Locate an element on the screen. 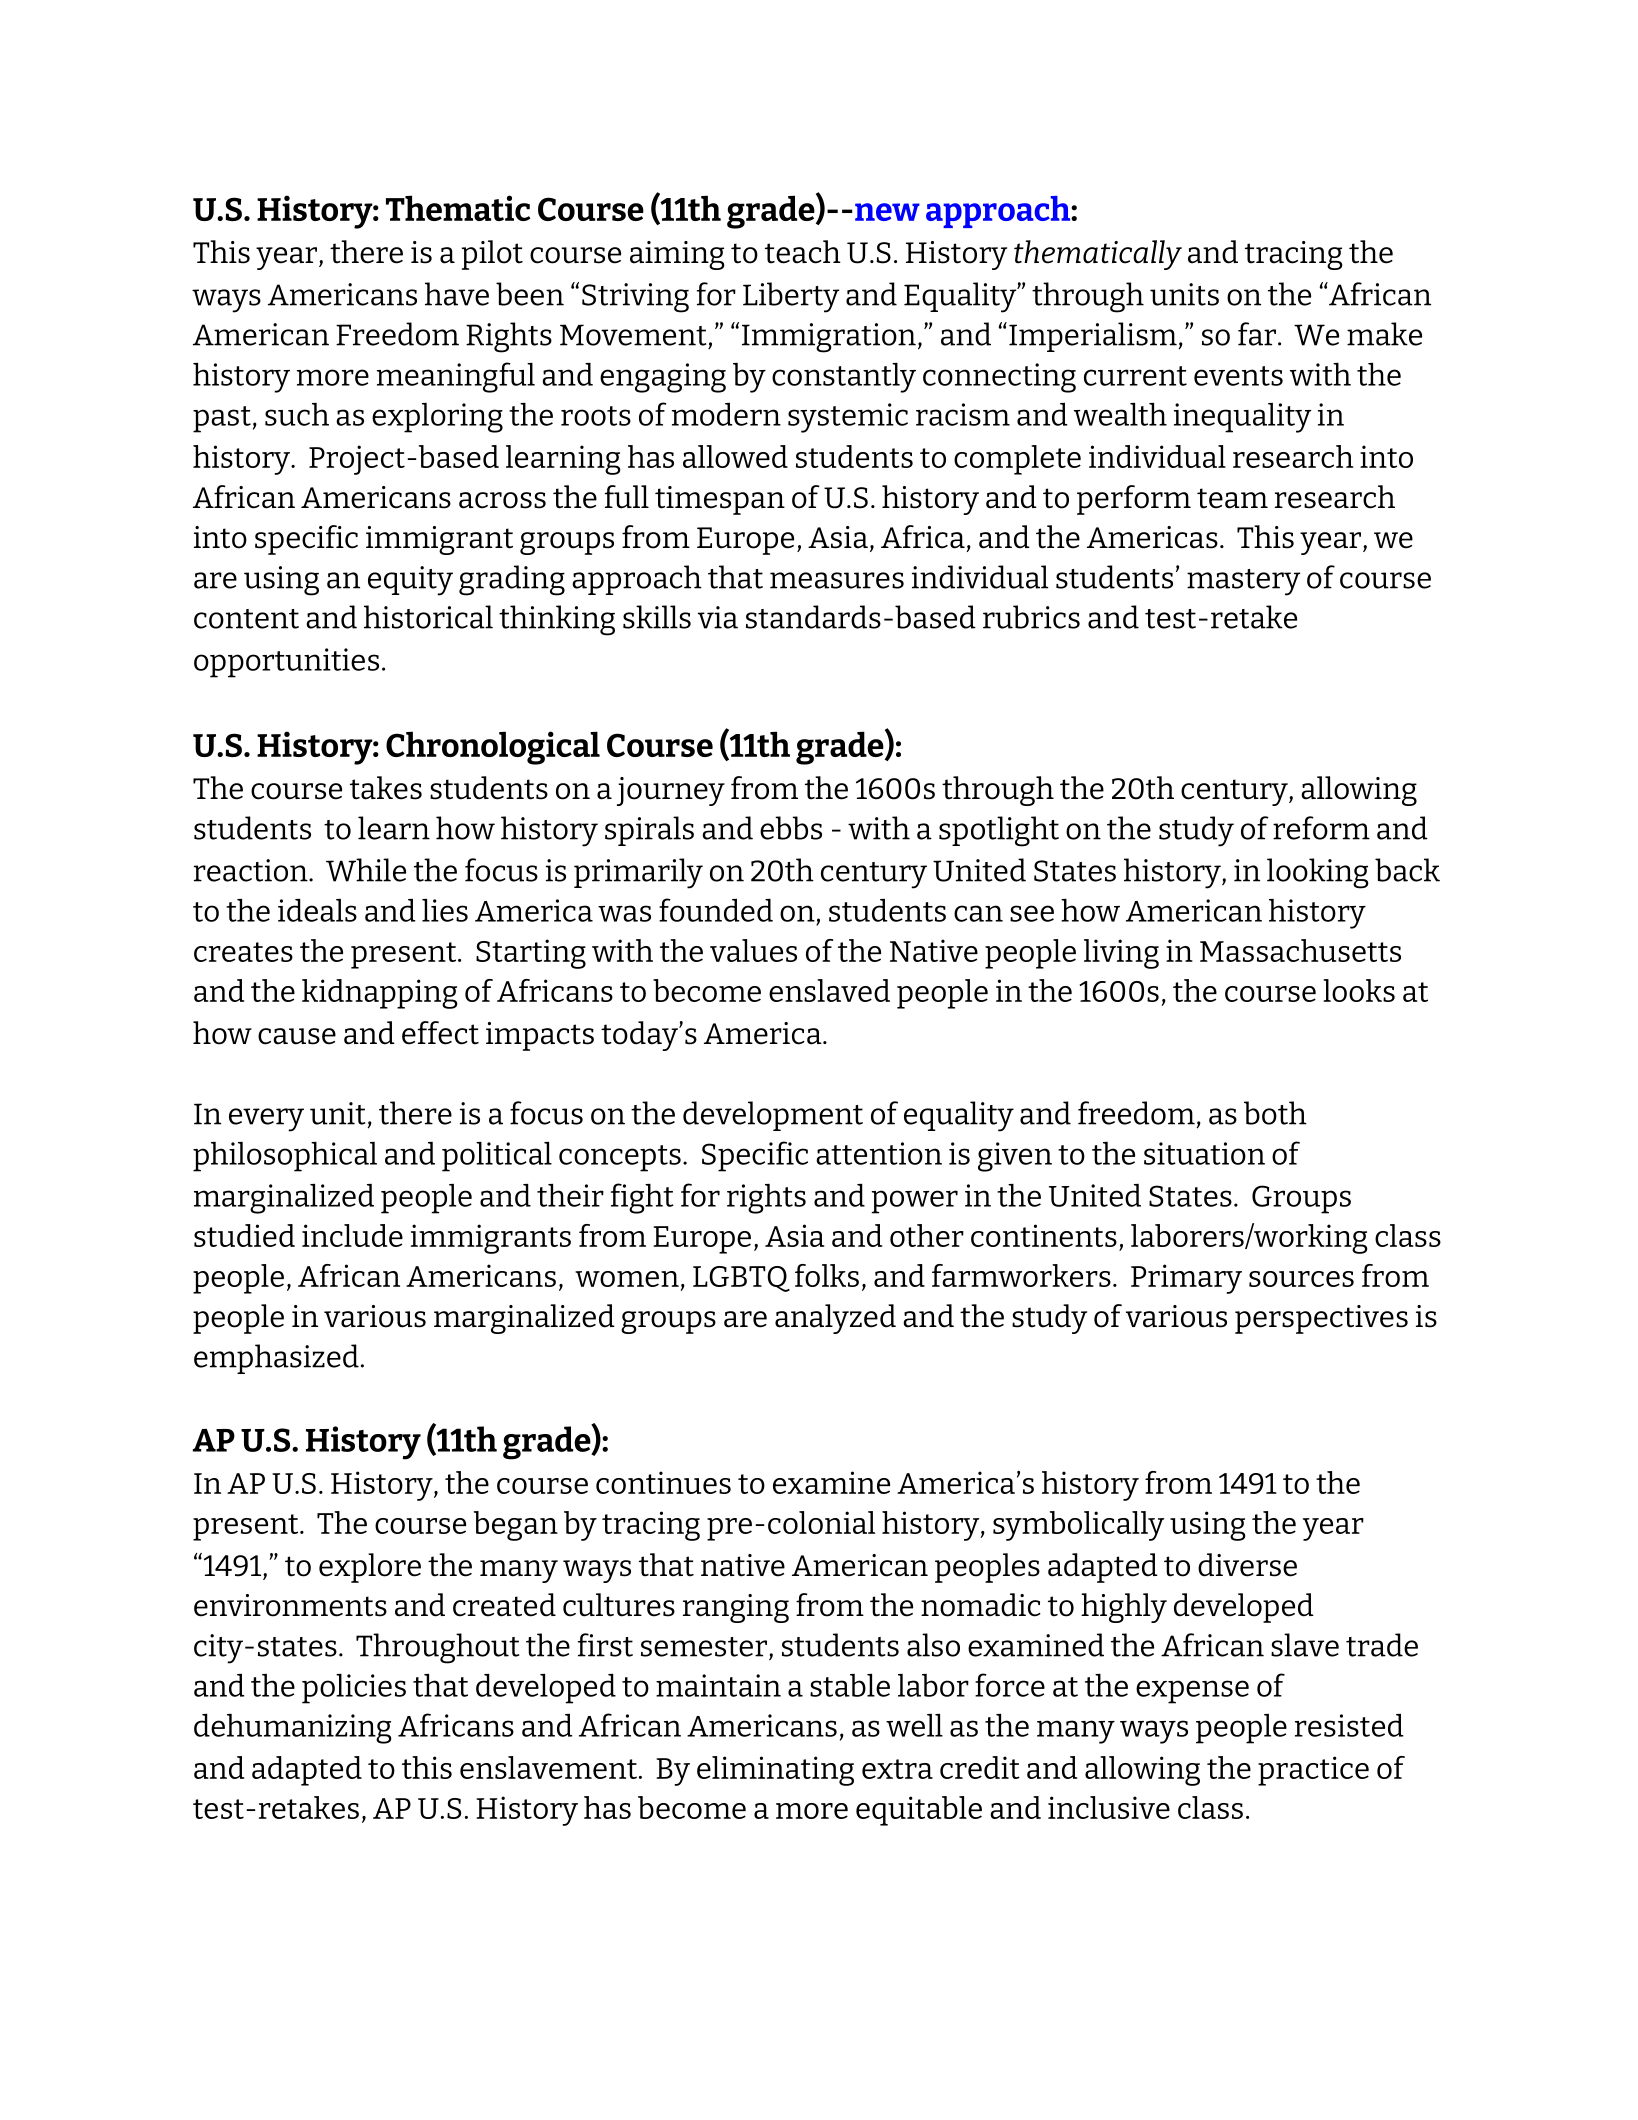 The height and width of the screenshot is (2120, 1638). dehumanizing is located at coordinates (293, 1729).
